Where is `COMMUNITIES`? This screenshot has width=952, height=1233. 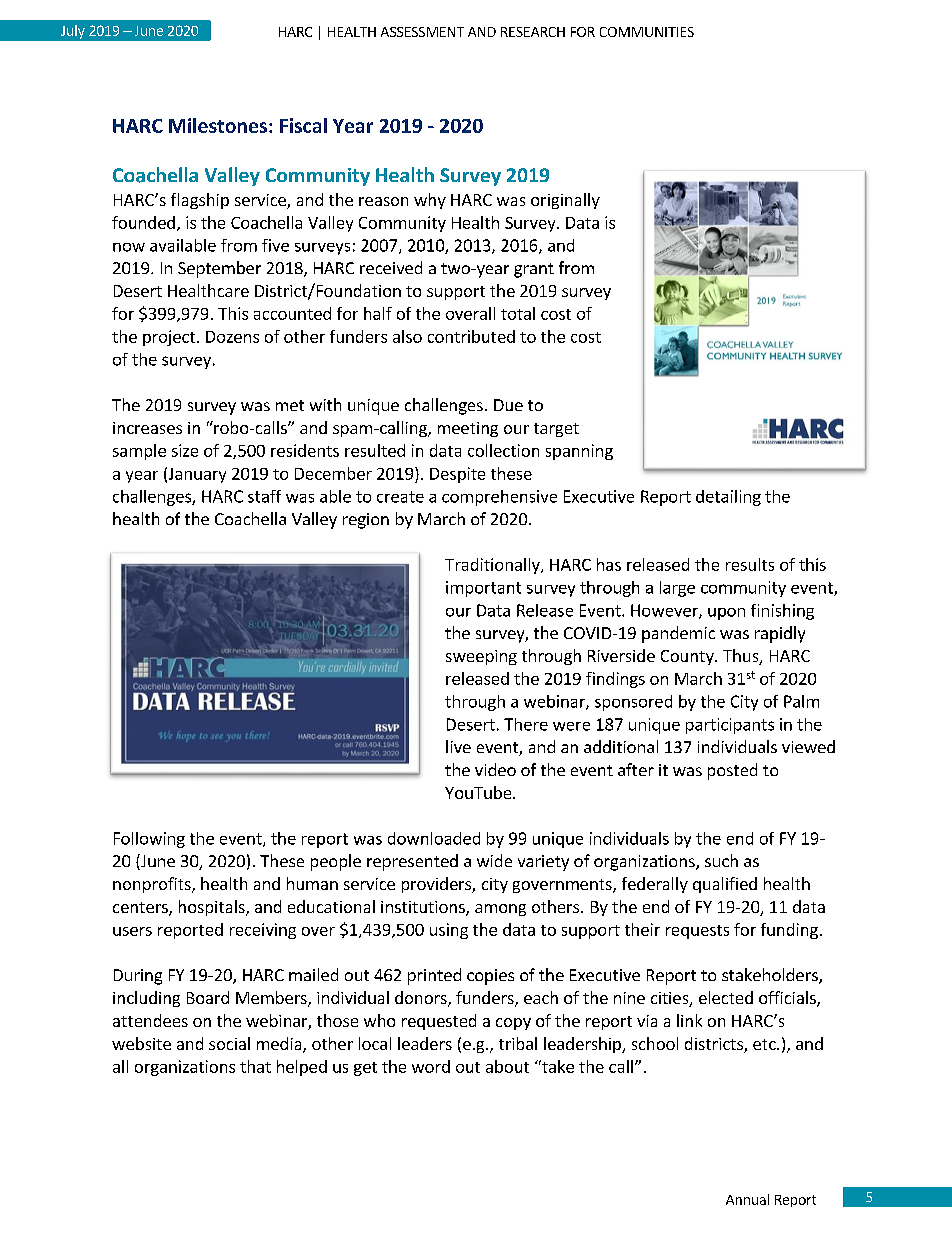 COMMUNITIES is located at coordinates (647, 32).
